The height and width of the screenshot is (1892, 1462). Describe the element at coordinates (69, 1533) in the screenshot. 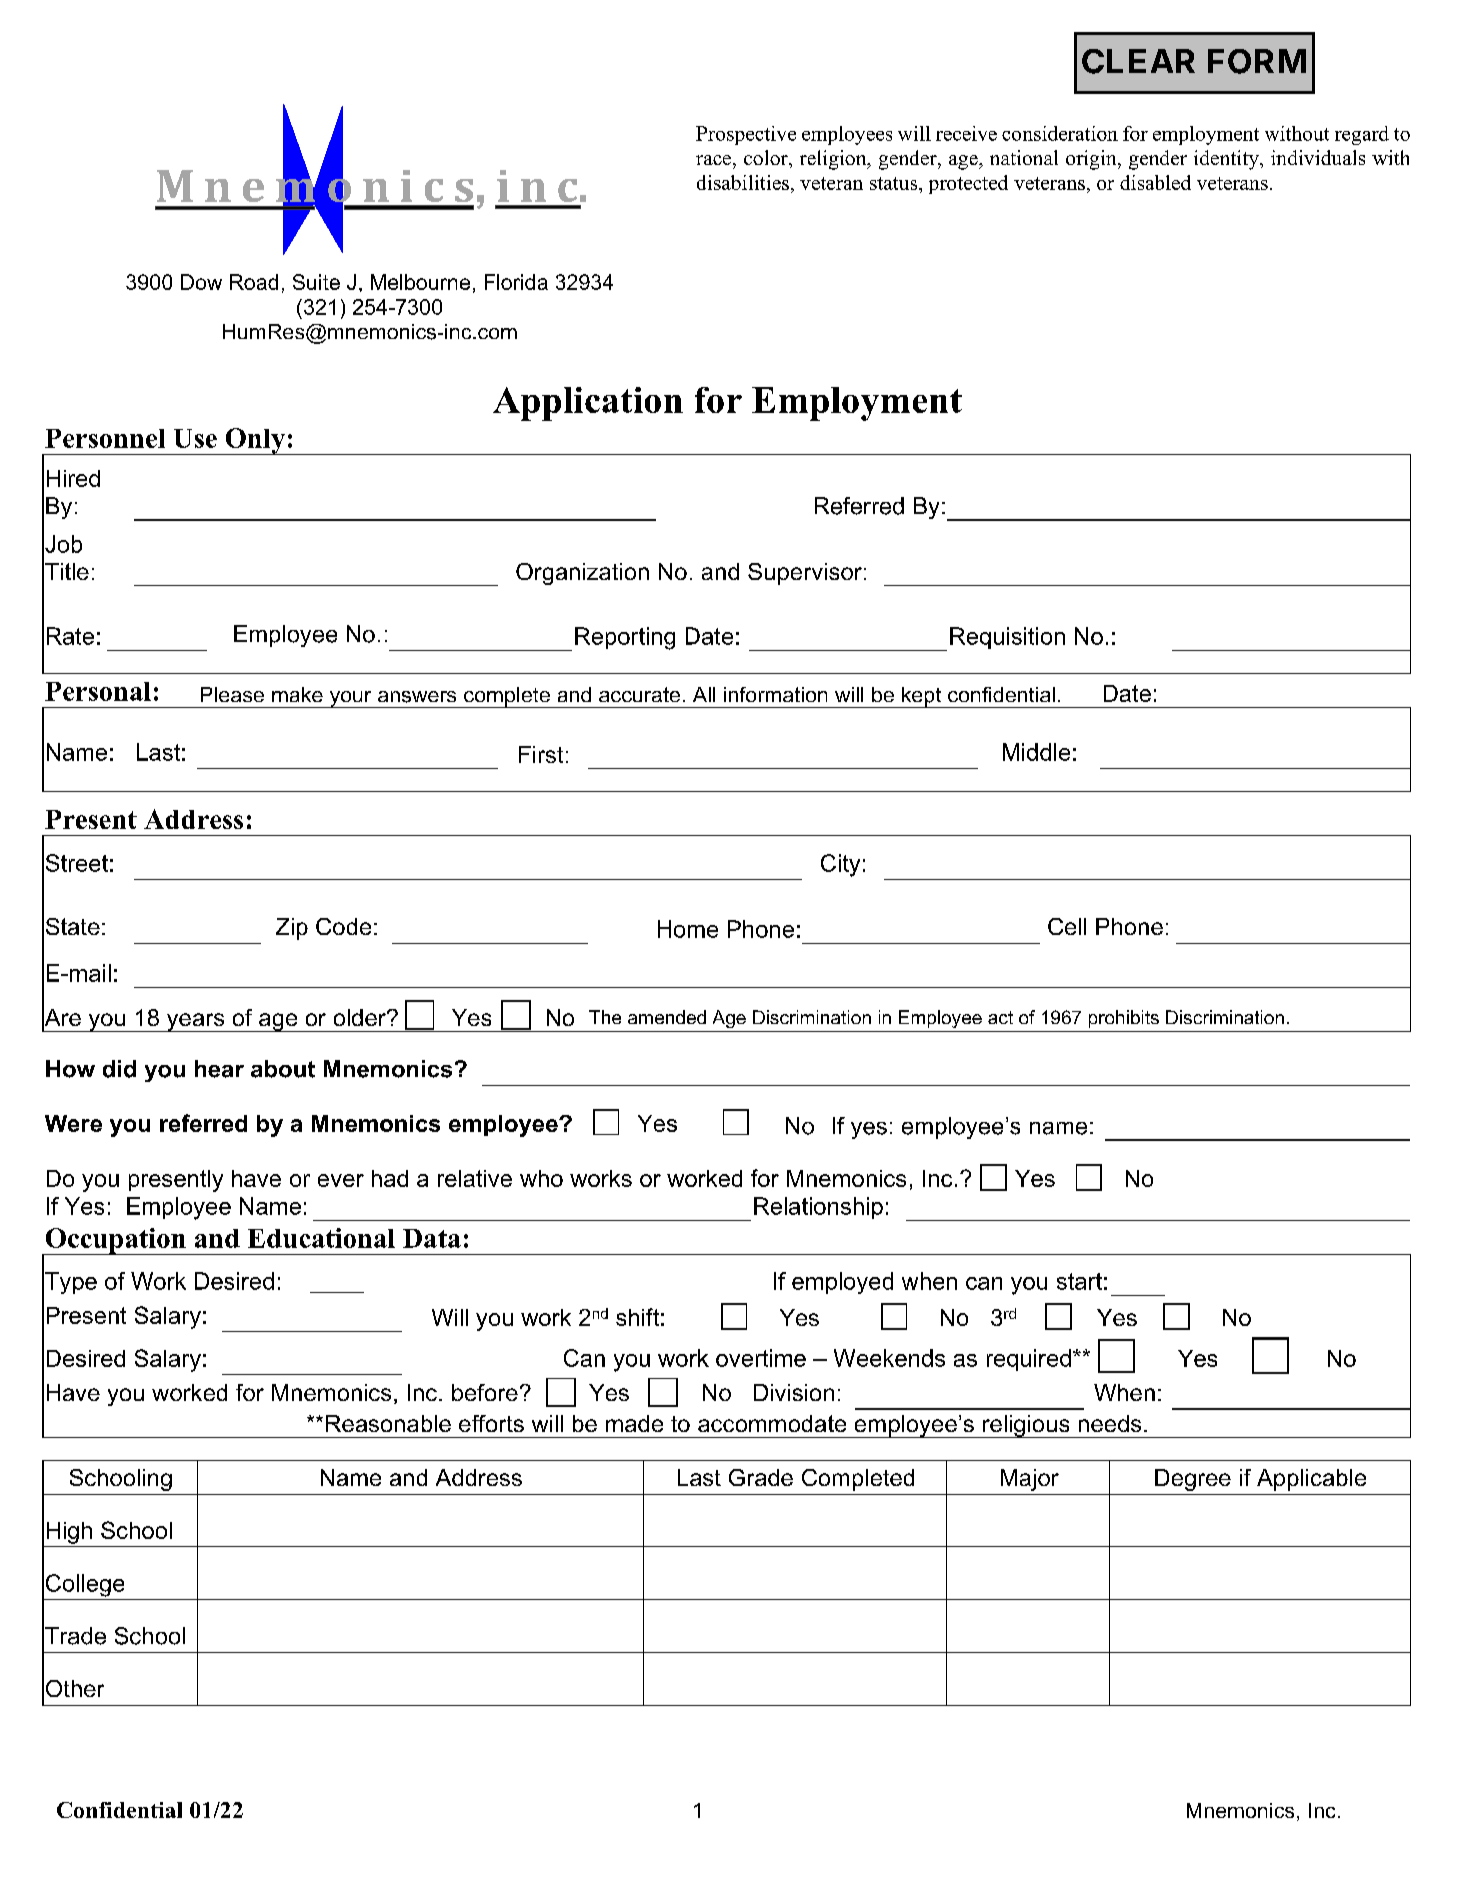

I see `High` at that location.
